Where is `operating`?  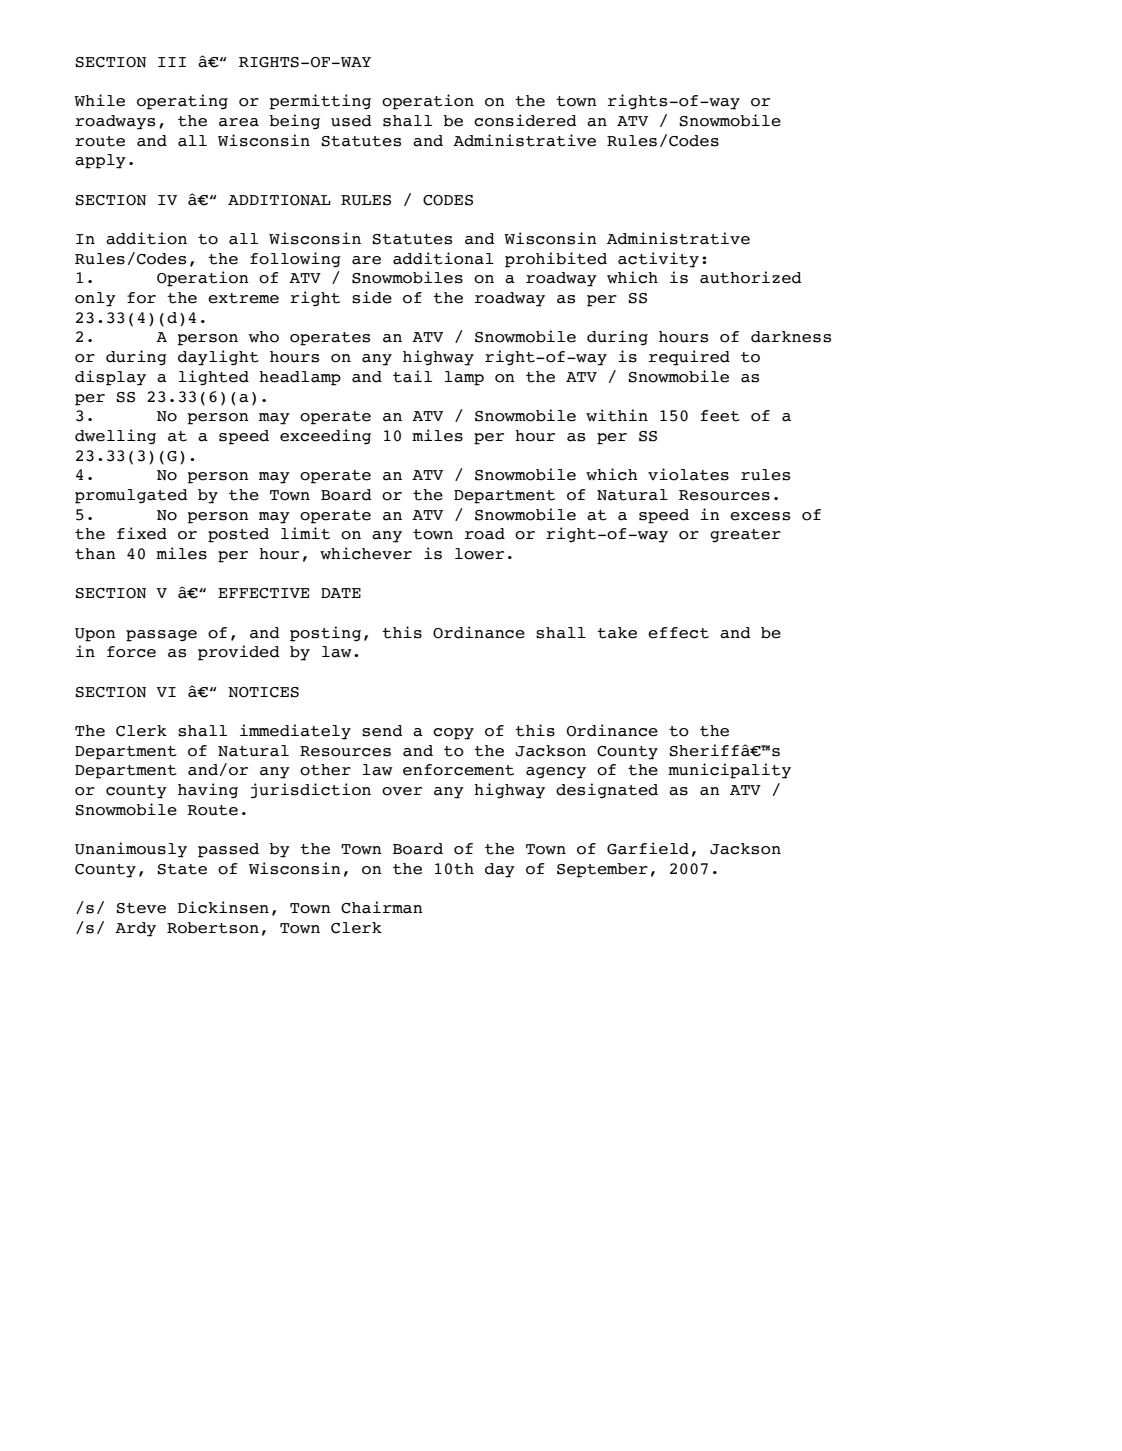
operating is located at coordinates (182, 102).
